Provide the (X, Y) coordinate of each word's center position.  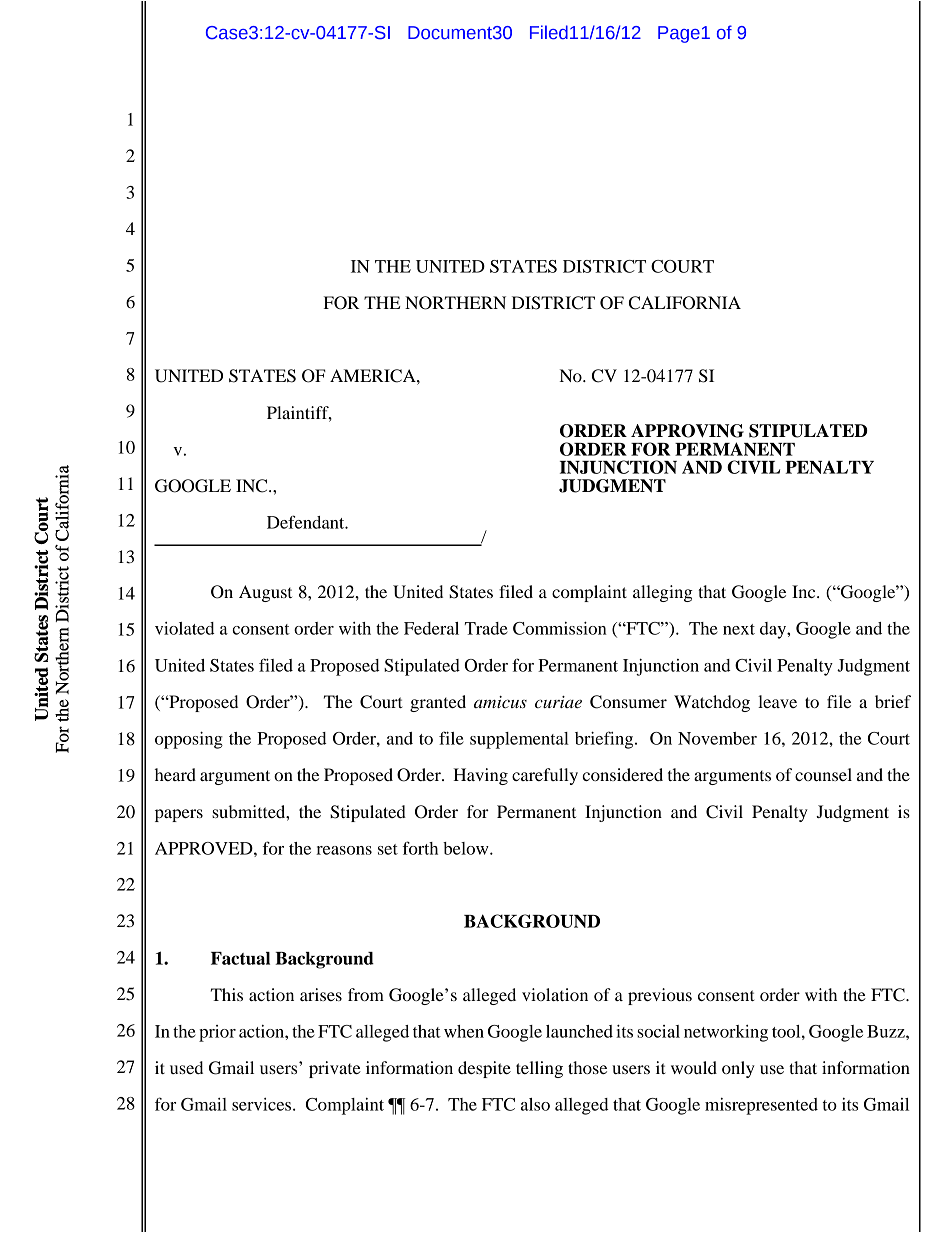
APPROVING (687, 431)
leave (777, 701)
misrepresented (761, 1106)
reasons (344, 850)
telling (539, 1069)
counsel (823, 774)
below (467, 848)
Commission (560, 628)
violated (185, 628)
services (263, 1104)
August (265, 593)
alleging (663, 593)
